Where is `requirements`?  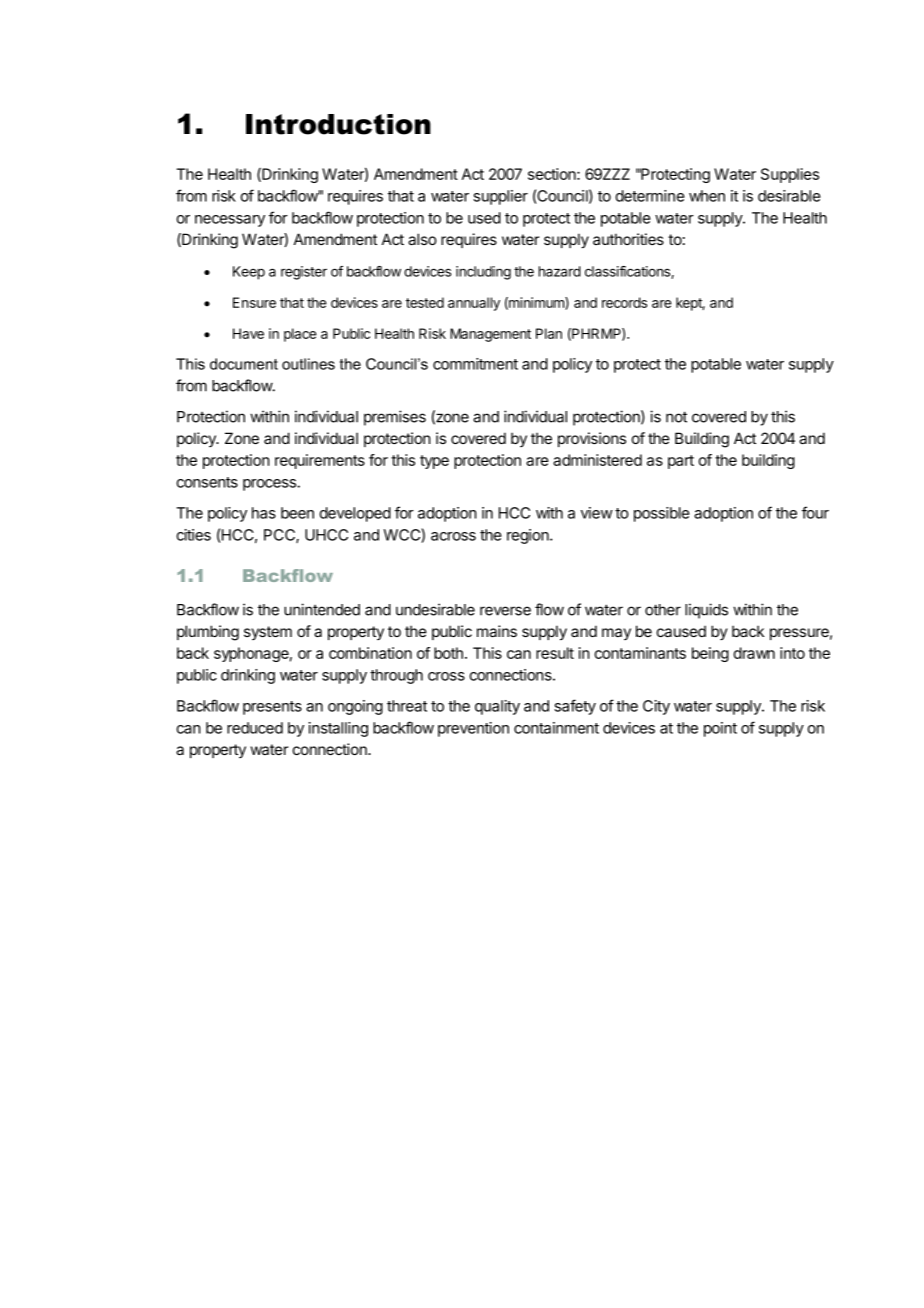
requirements is located at coordinates (320, 461).
